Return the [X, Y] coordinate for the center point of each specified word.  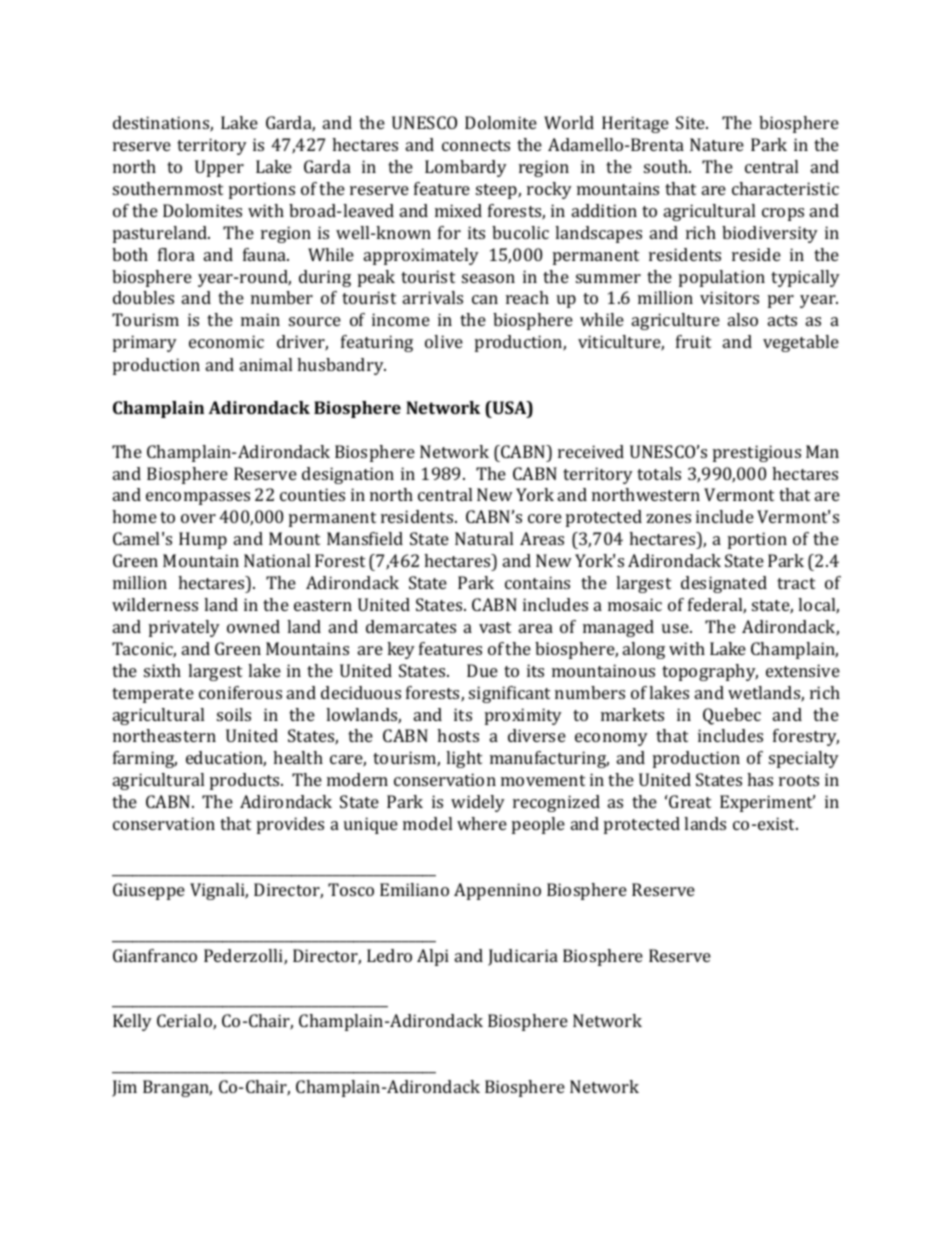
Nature [717, 144]
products [246, 781]
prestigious [757, 453]
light [464, 759]
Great [690, 801]
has [760, 779]
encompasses [198, 498]
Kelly [132, 1022]
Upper [219, 168]
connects [476, 145]
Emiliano [414, 889]
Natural [484, 538]
